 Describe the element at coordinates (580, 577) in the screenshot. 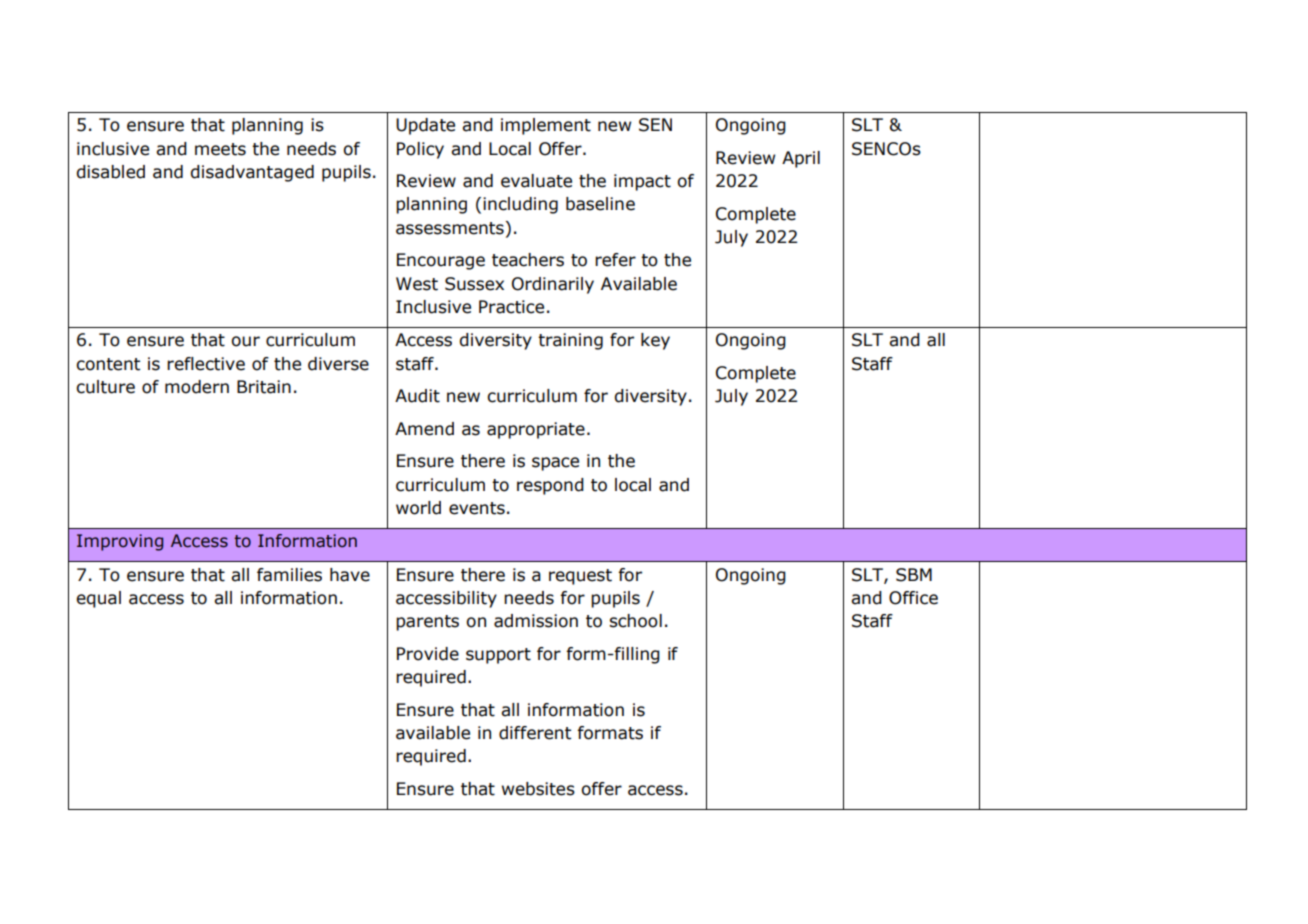

I see `request` at that location.
